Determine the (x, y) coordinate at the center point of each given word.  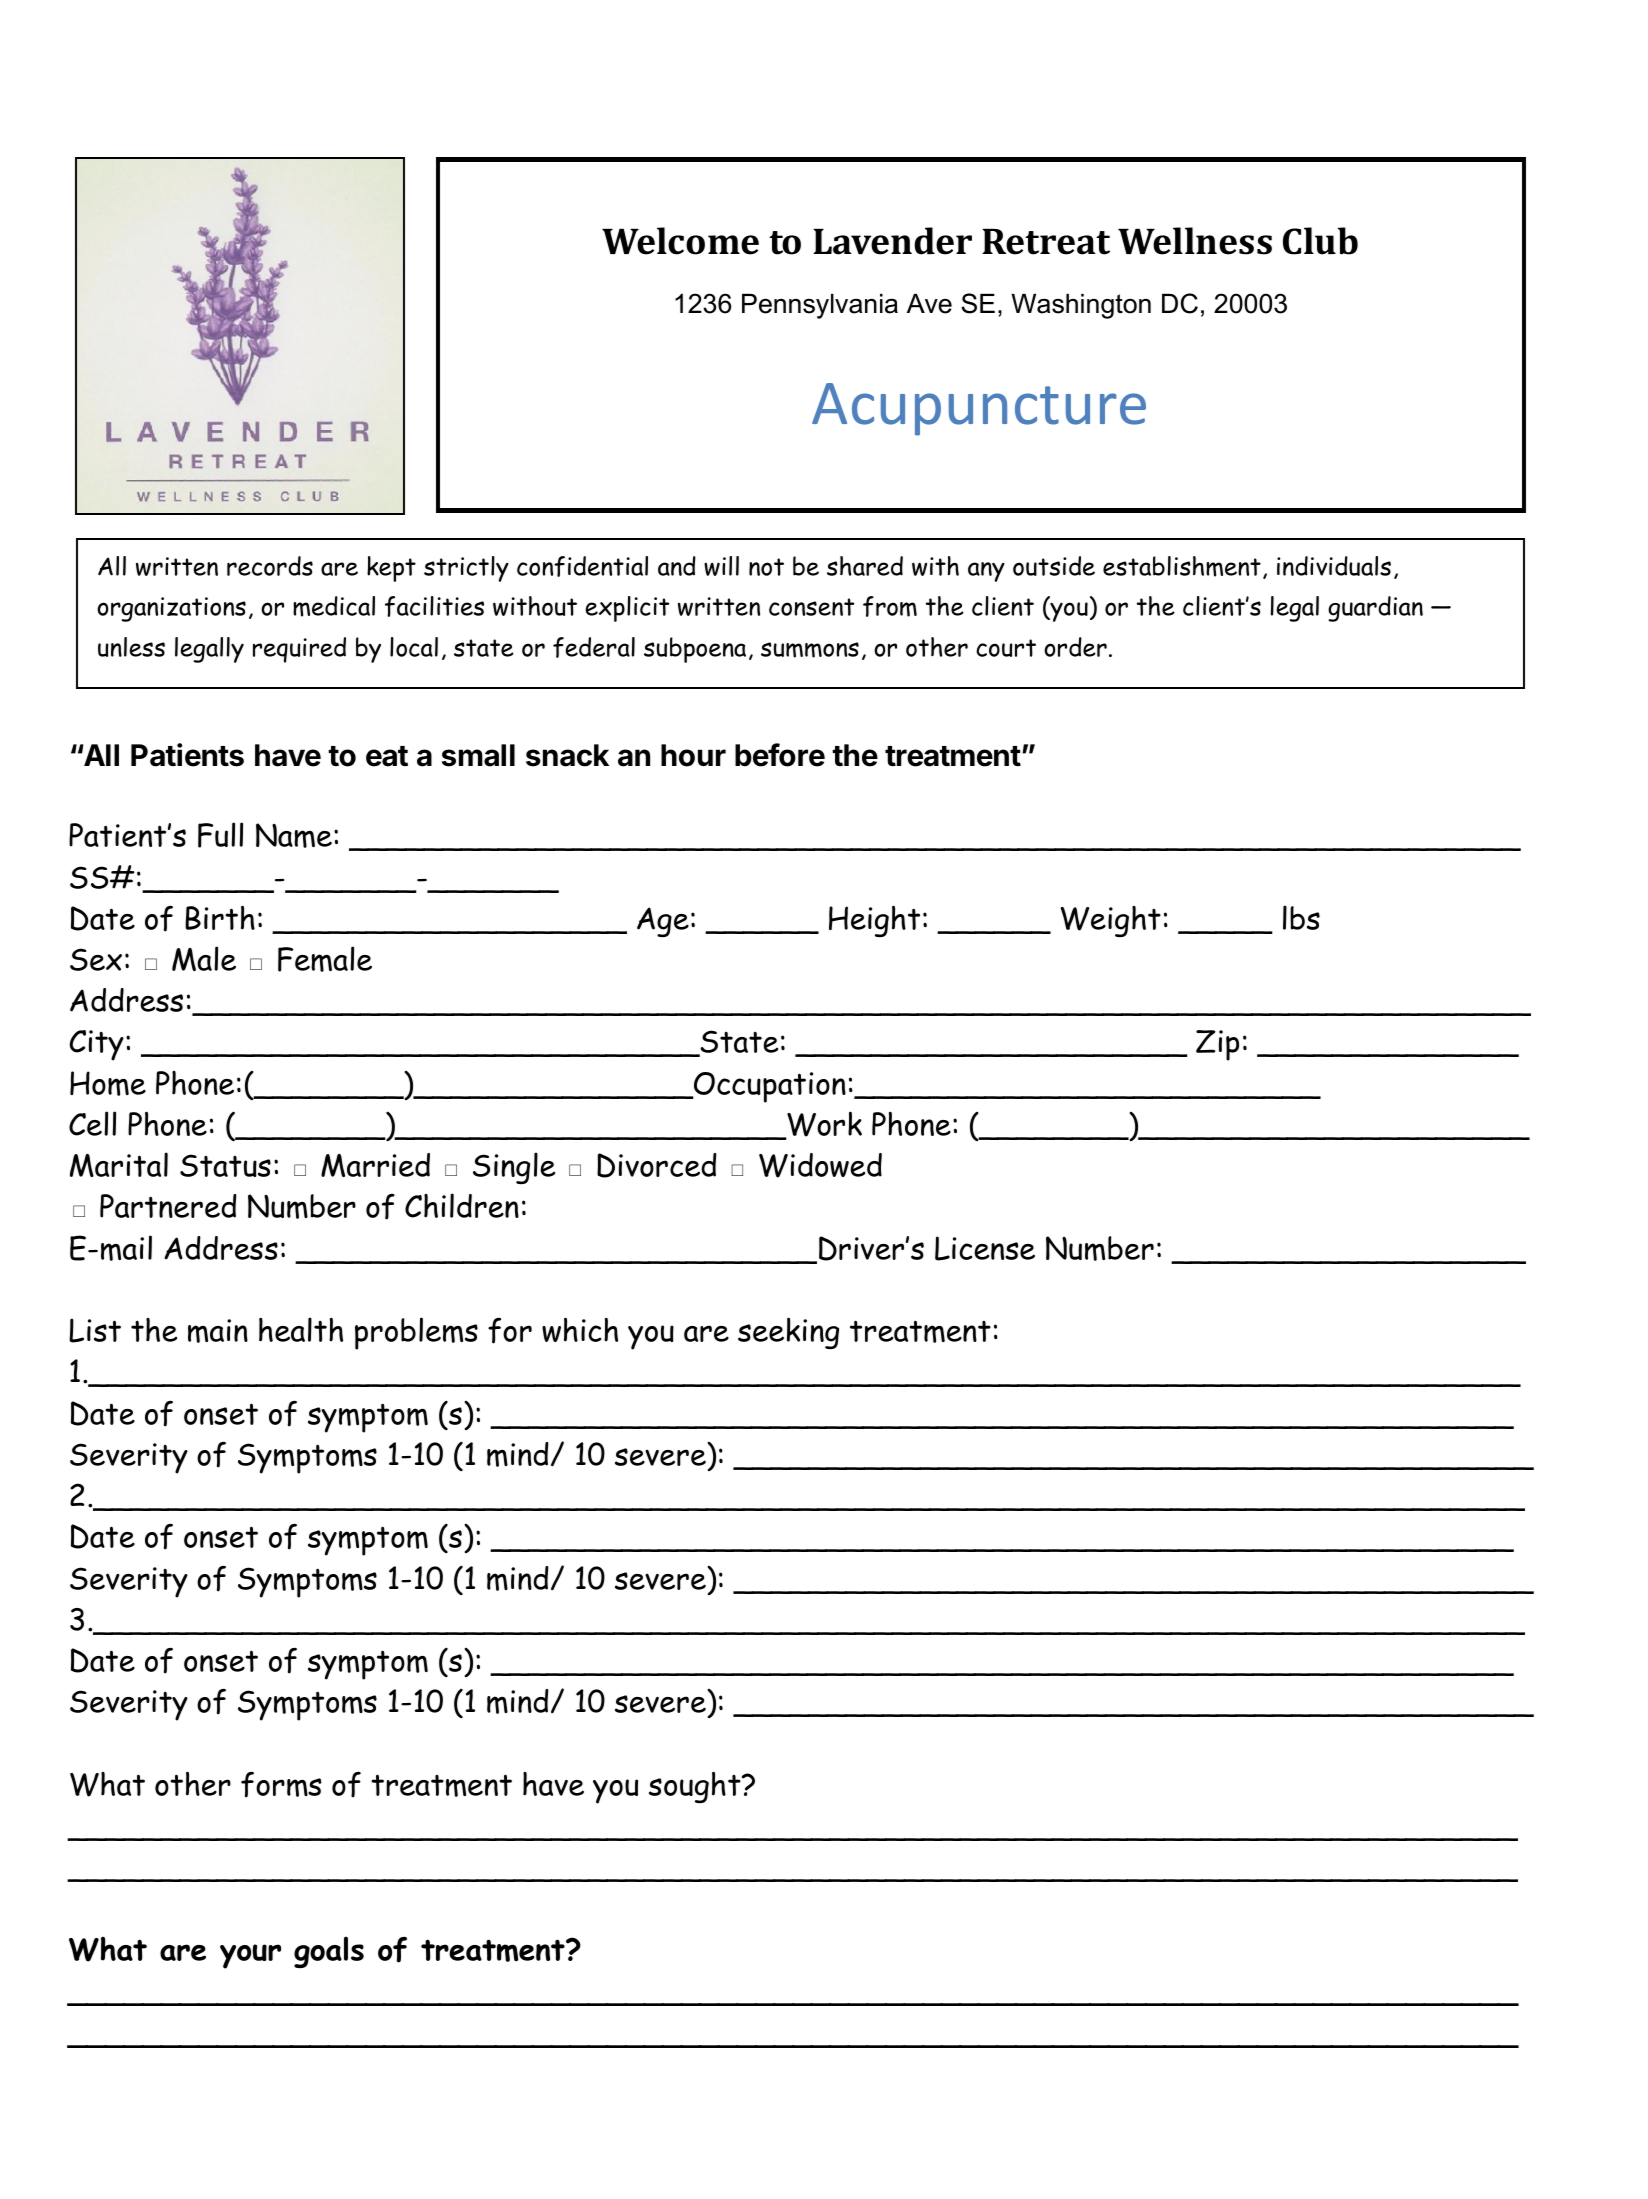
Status (225, 1165)
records (270, 566)
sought (696, 1787)
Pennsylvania (820, 306)
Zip (1217, 1045)
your (250, 1956)
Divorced (657, 1165)
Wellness (1195, 241)
